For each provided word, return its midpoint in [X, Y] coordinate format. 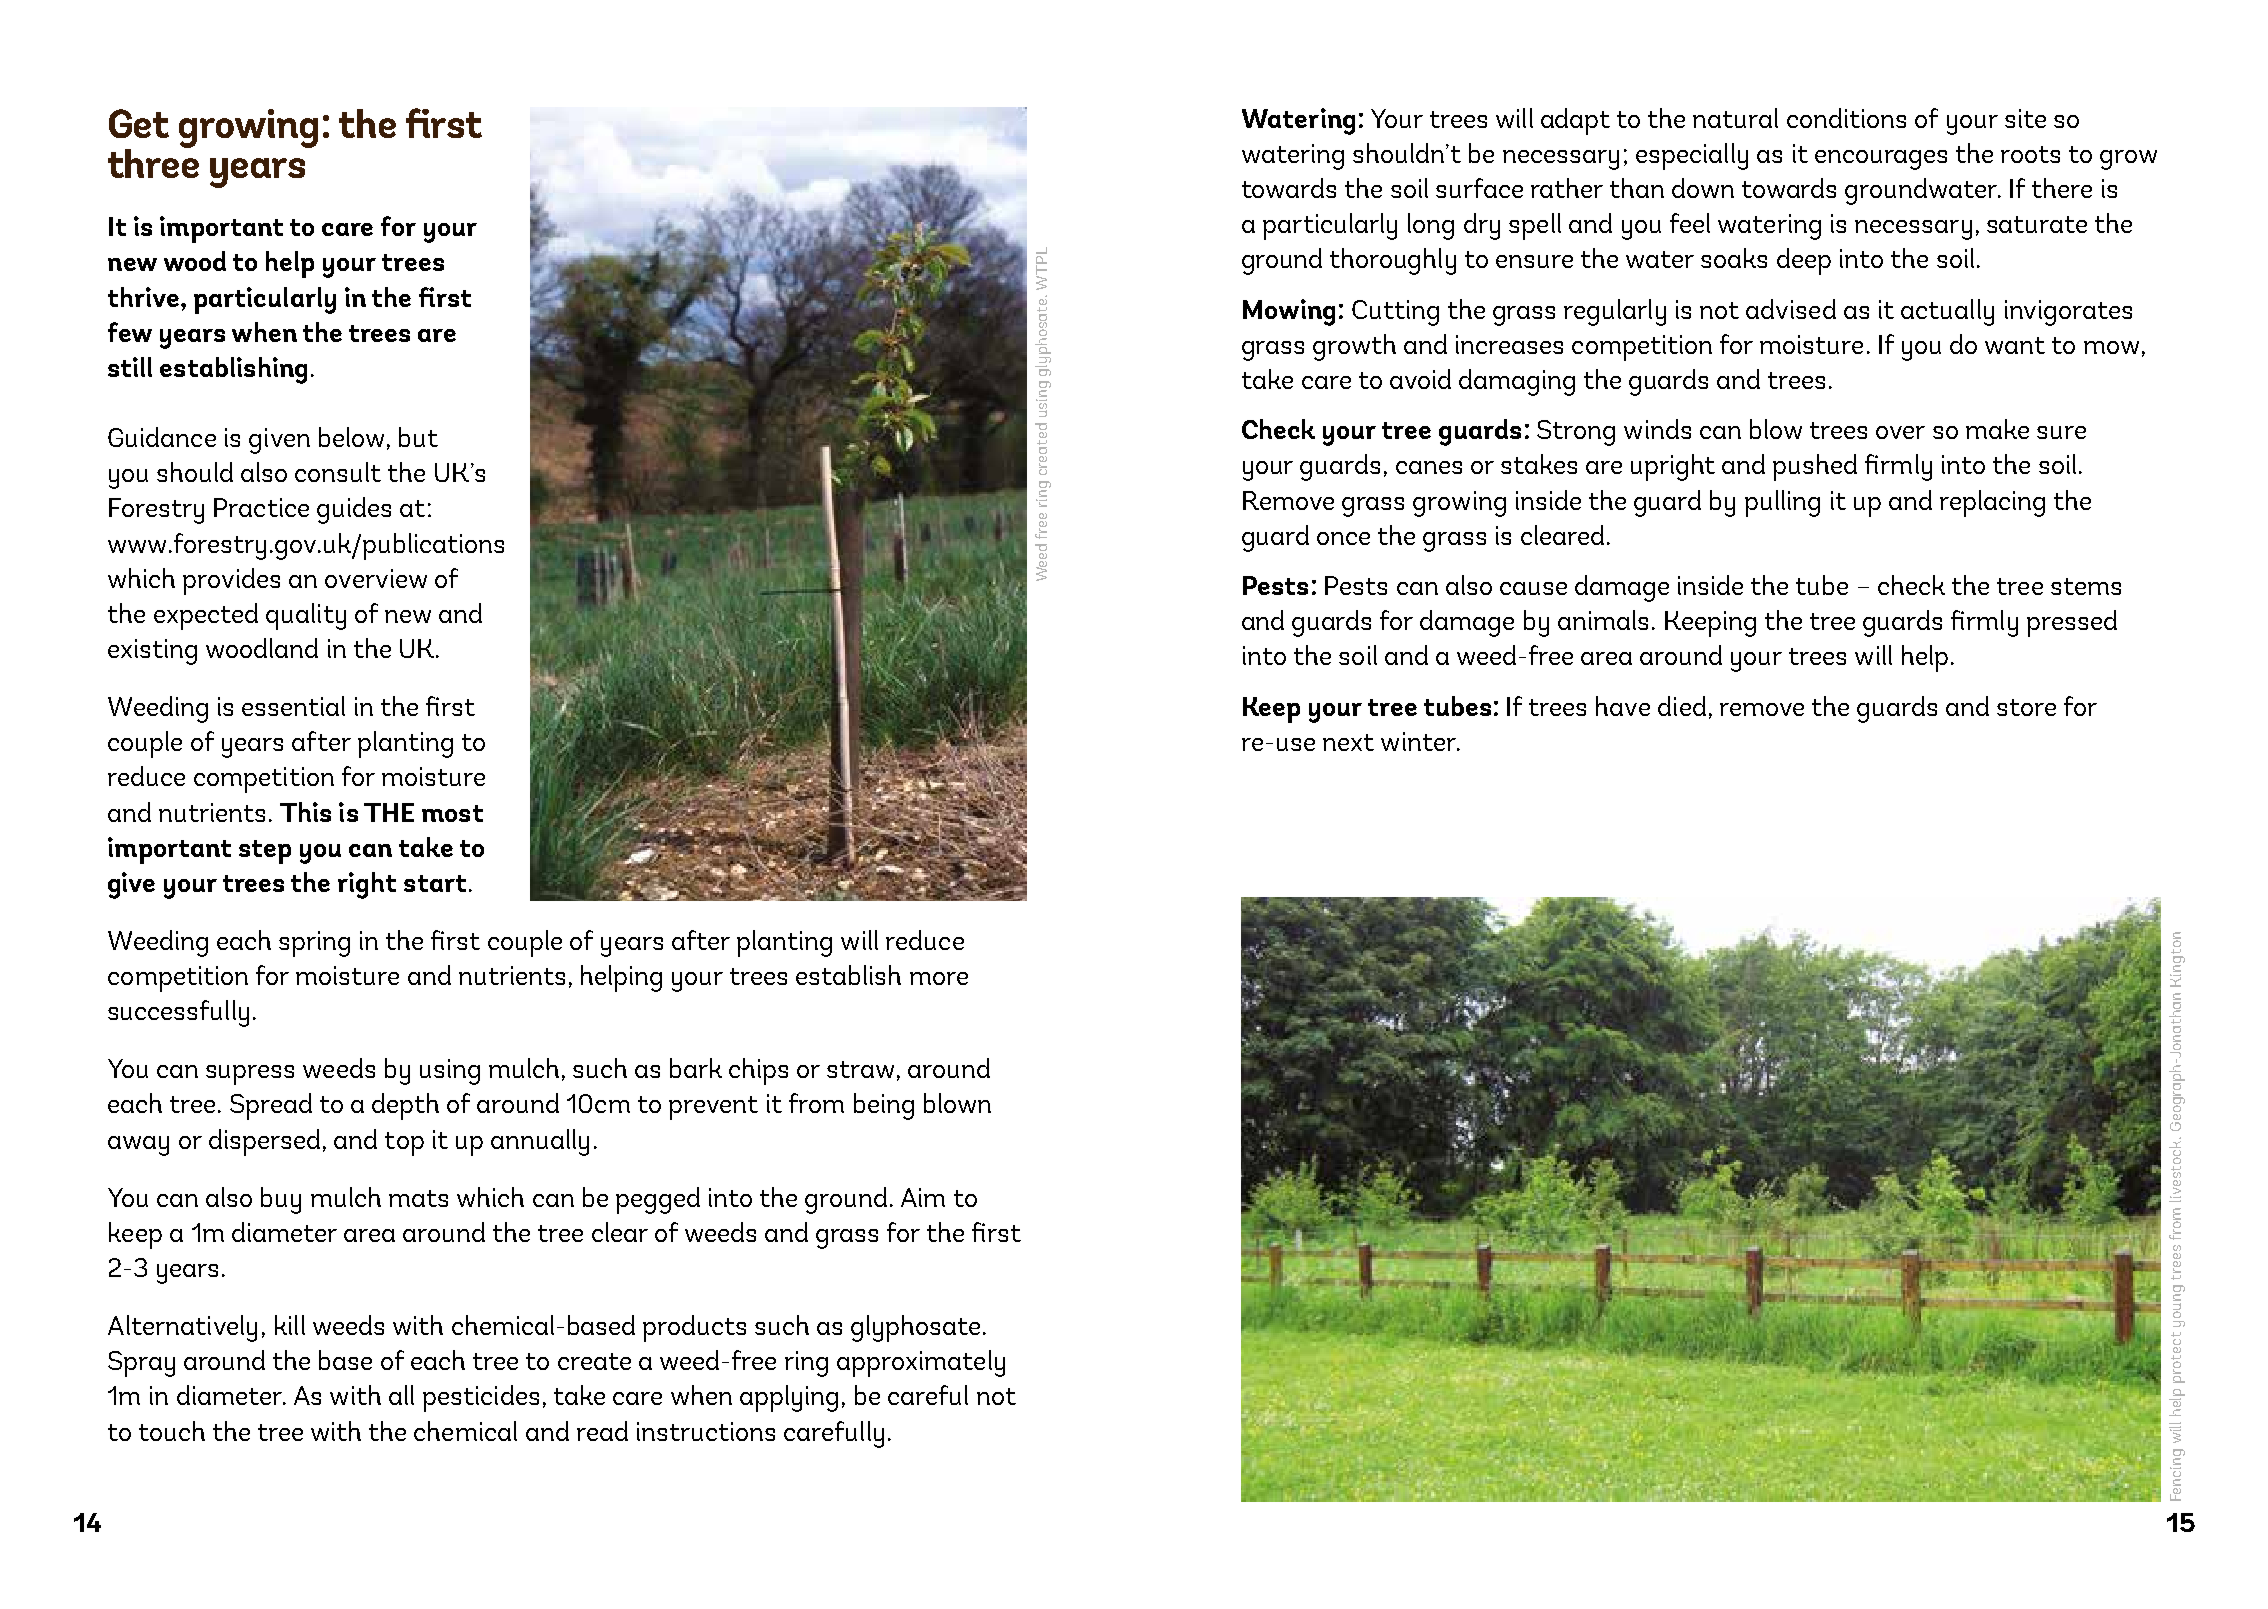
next [1348, 742]
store [2026, 707]
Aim [923, 1197]
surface [1479, 188]
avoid [1420, 379]
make [1997, 429]
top [404, 1144]
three [153, 162]
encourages [1881, 160]
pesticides [481, 1398]
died [1682, 706]
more [939, 978]
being [884, 1106]
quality [306, 616]
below [351, 437]
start [435, 883]
